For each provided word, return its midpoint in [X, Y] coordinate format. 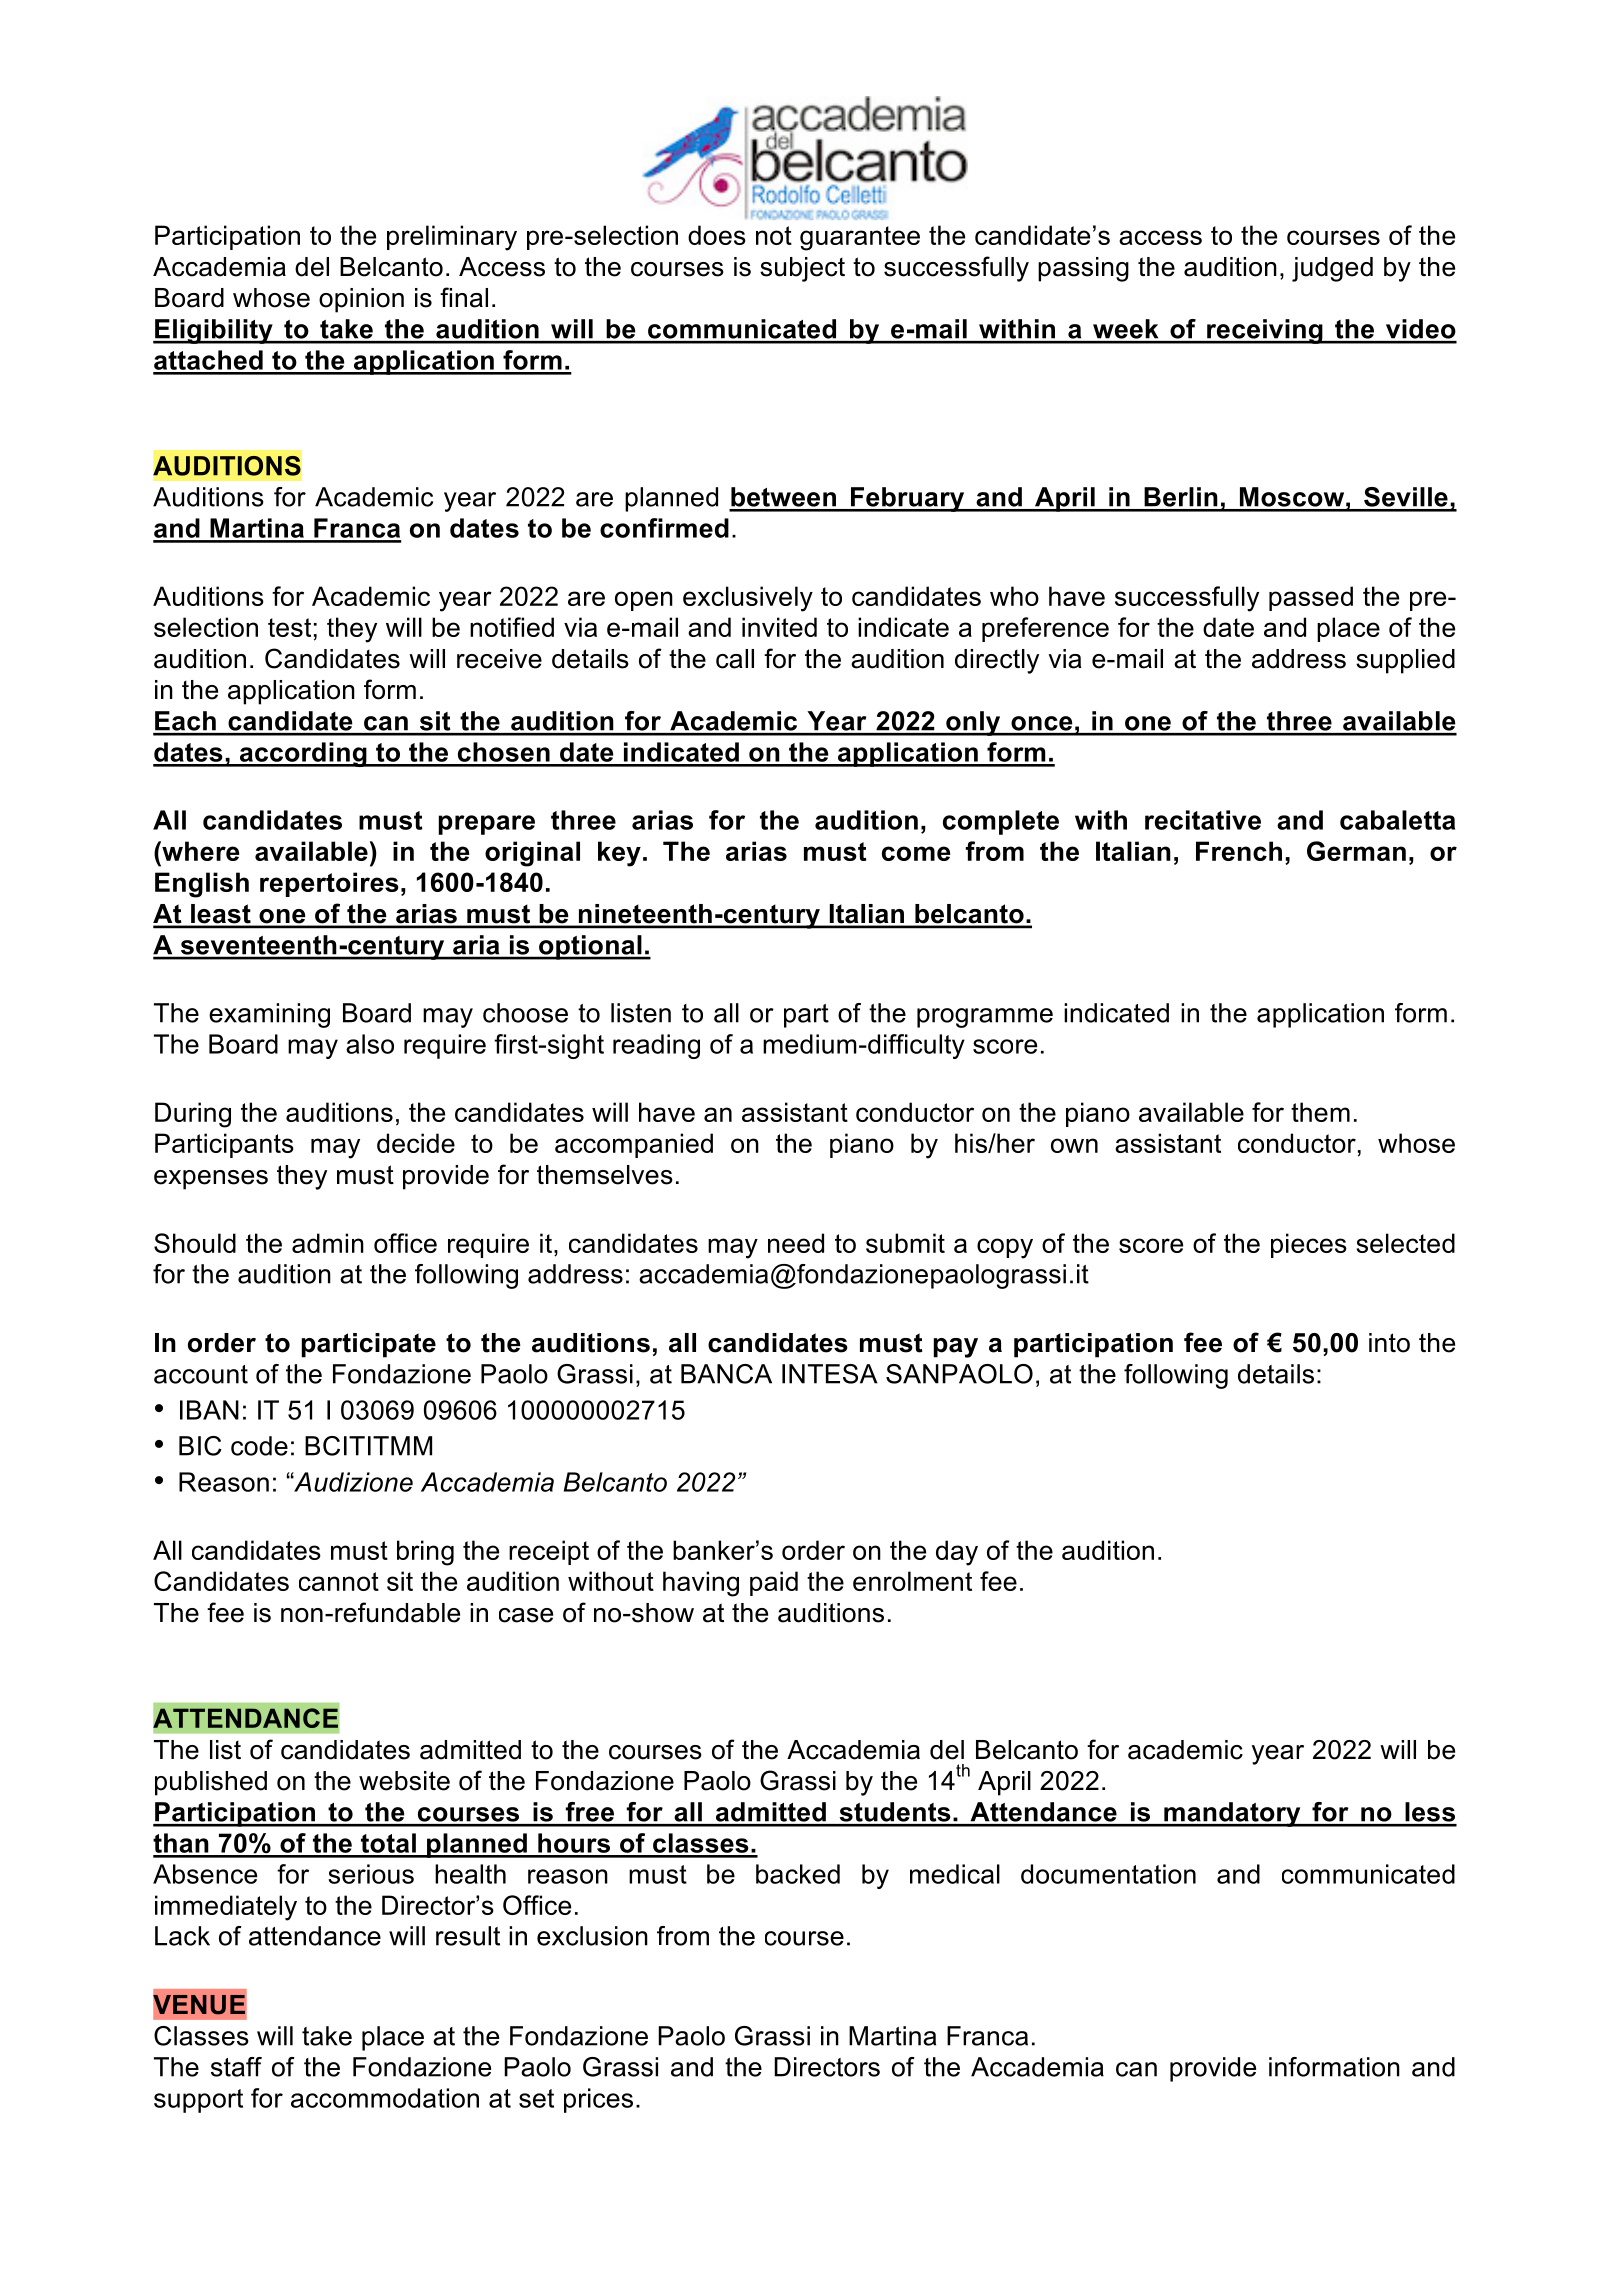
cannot [339, 1581]
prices [598, 2100]
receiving [1265, 331]
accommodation [385, 2098]
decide [416, 1143]
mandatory [1232, 1814]
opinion [361, 300]
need [796, 1243]
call [735, 659]
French [1239, 851]
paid [774, 1583]
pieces [1309, 1245]
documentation [1108, 1874]
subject [802, 269]
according [303, 754]
